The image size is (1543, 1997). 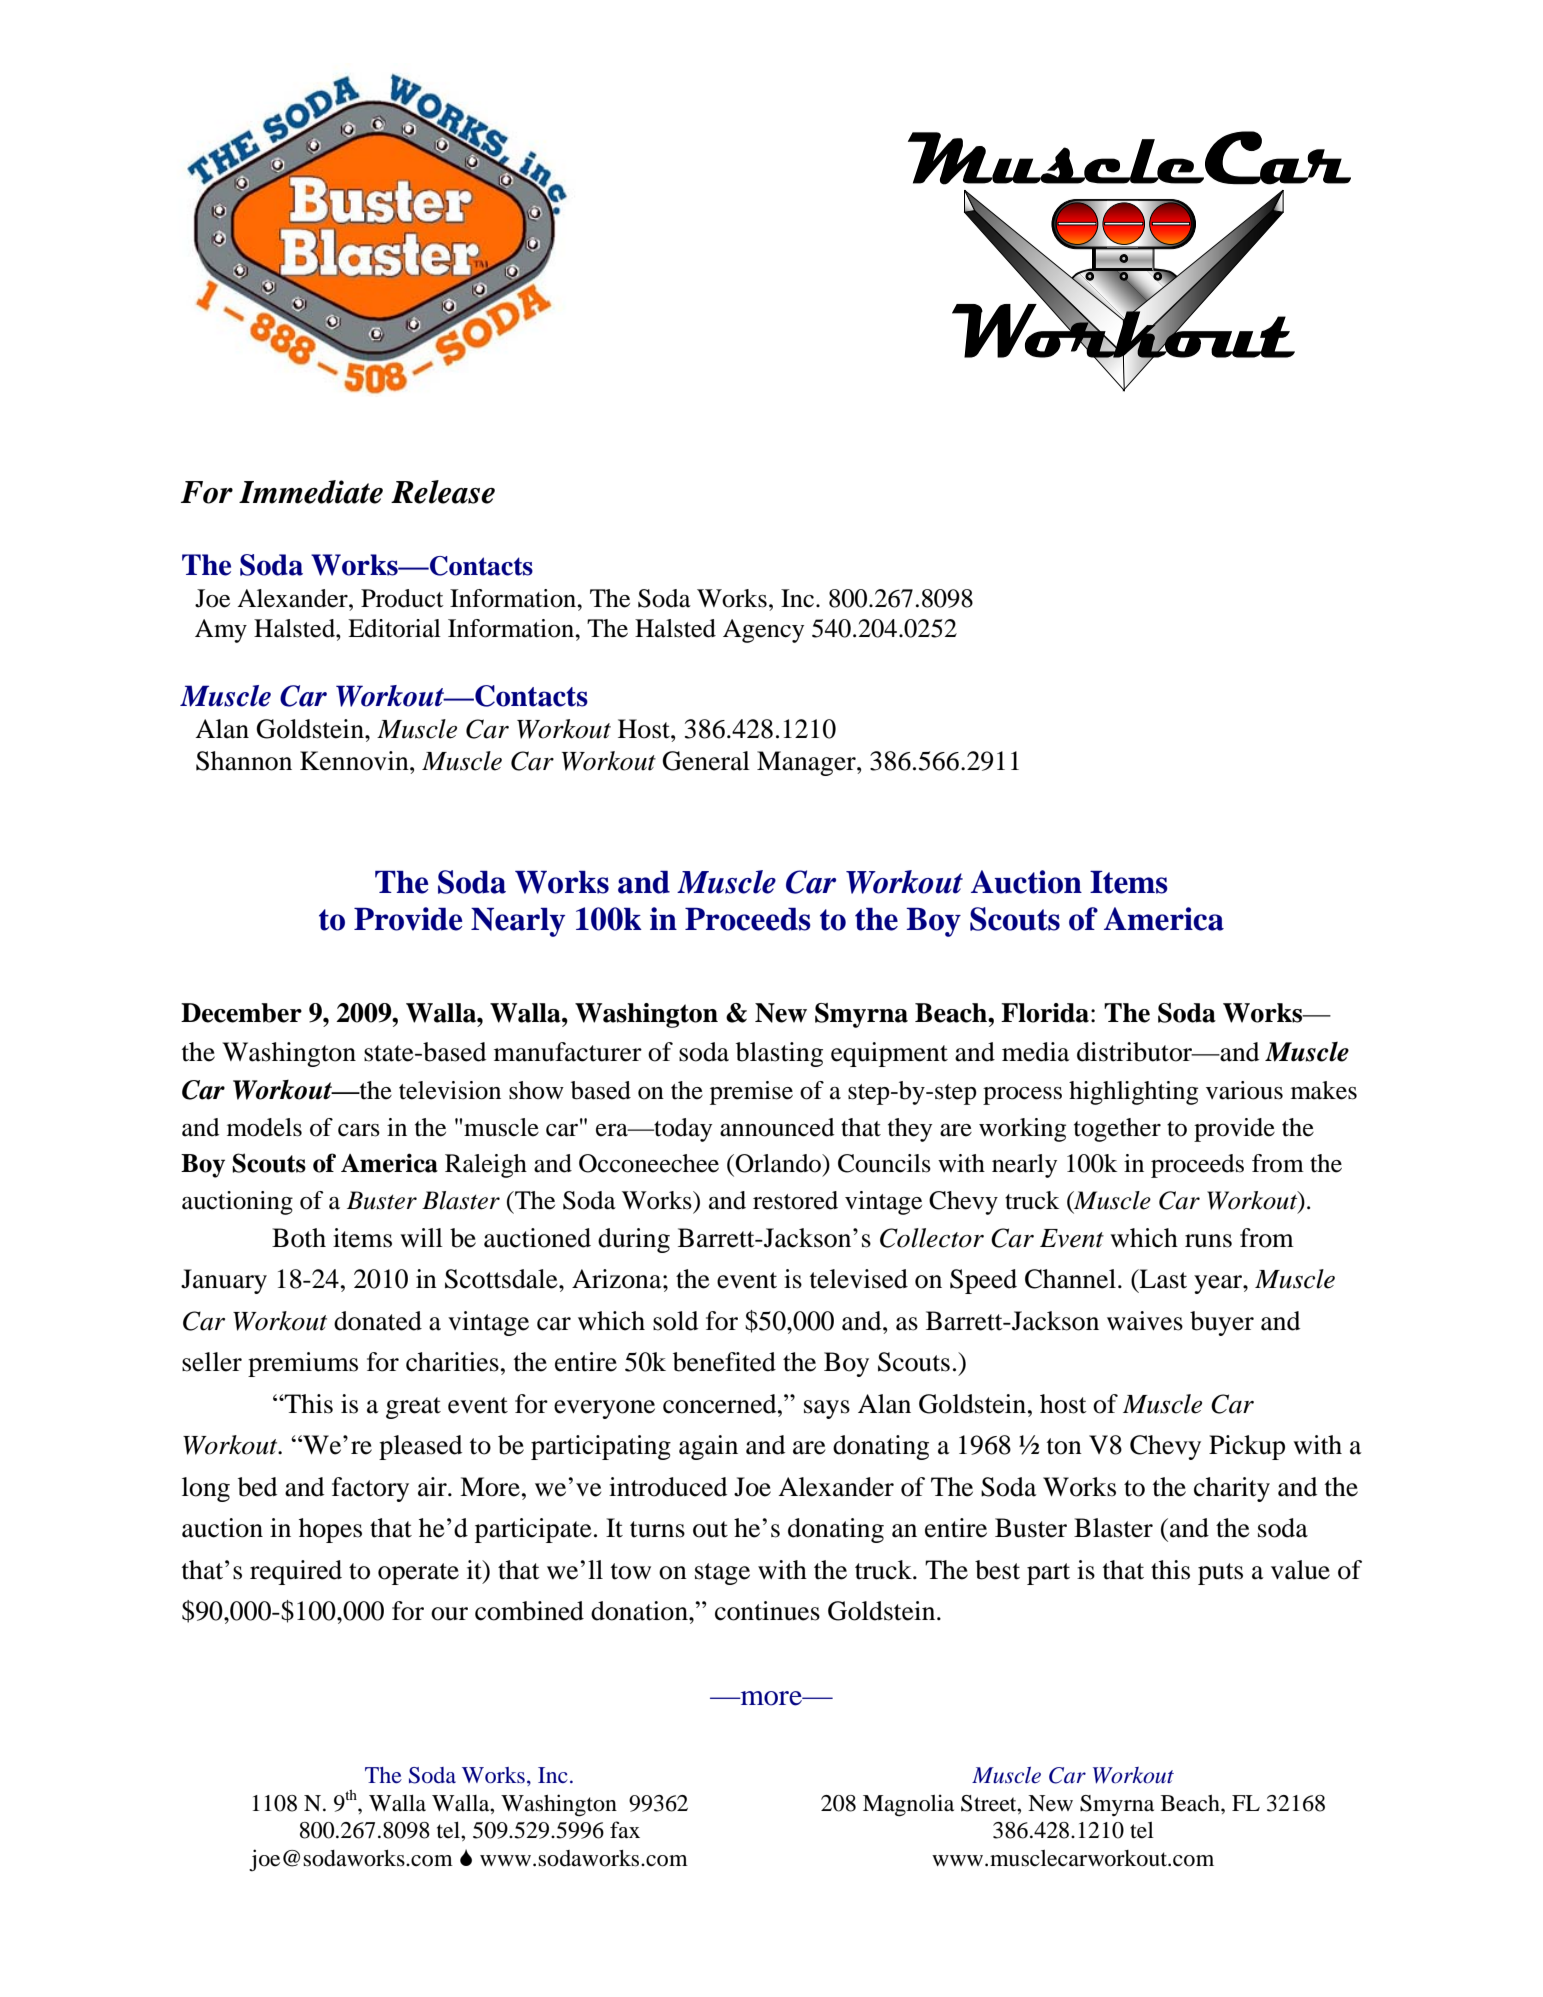 I want to click on fax, so click(x=625, y=1830).
